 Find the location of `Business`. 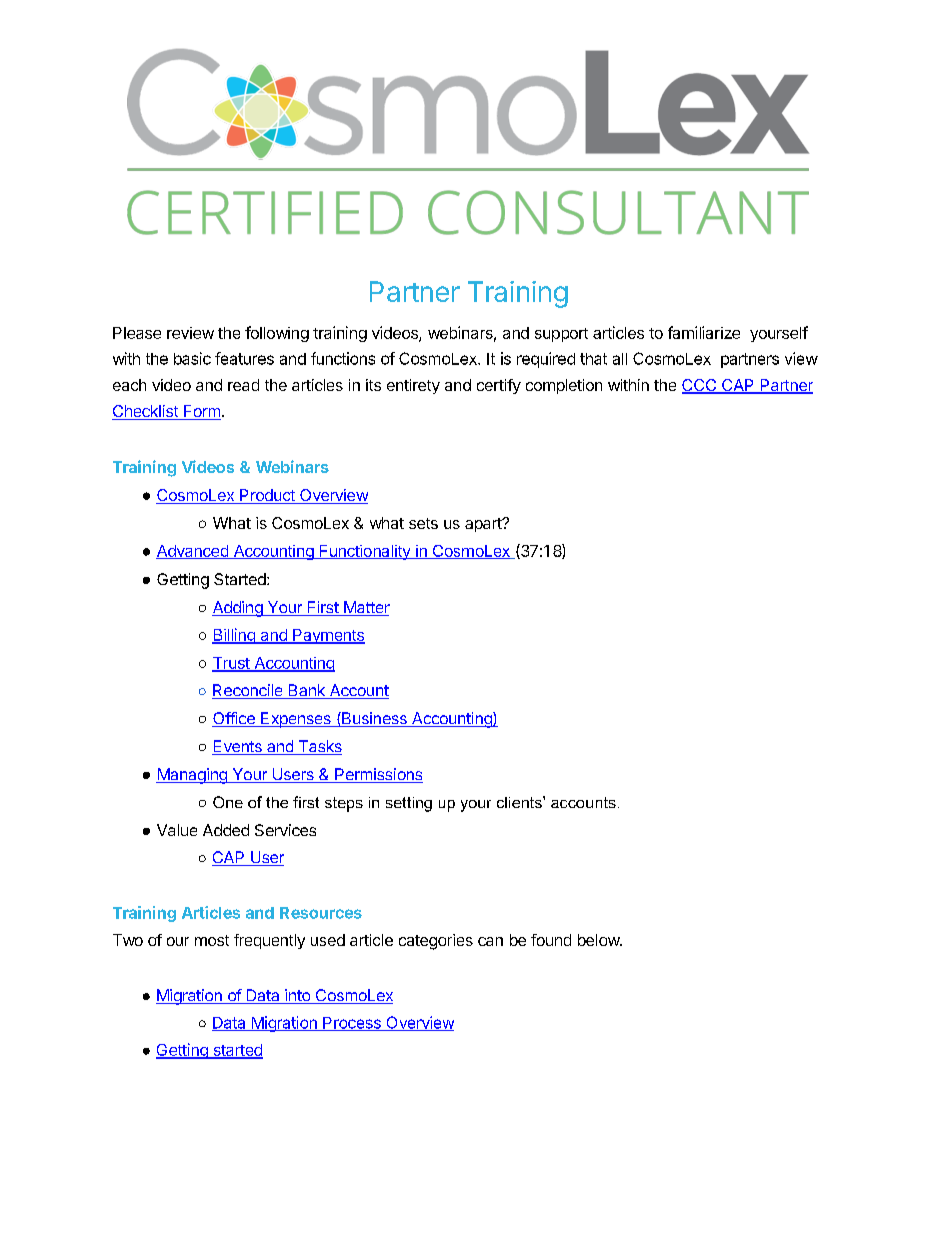

Business is located at coordinates (374, 719).
